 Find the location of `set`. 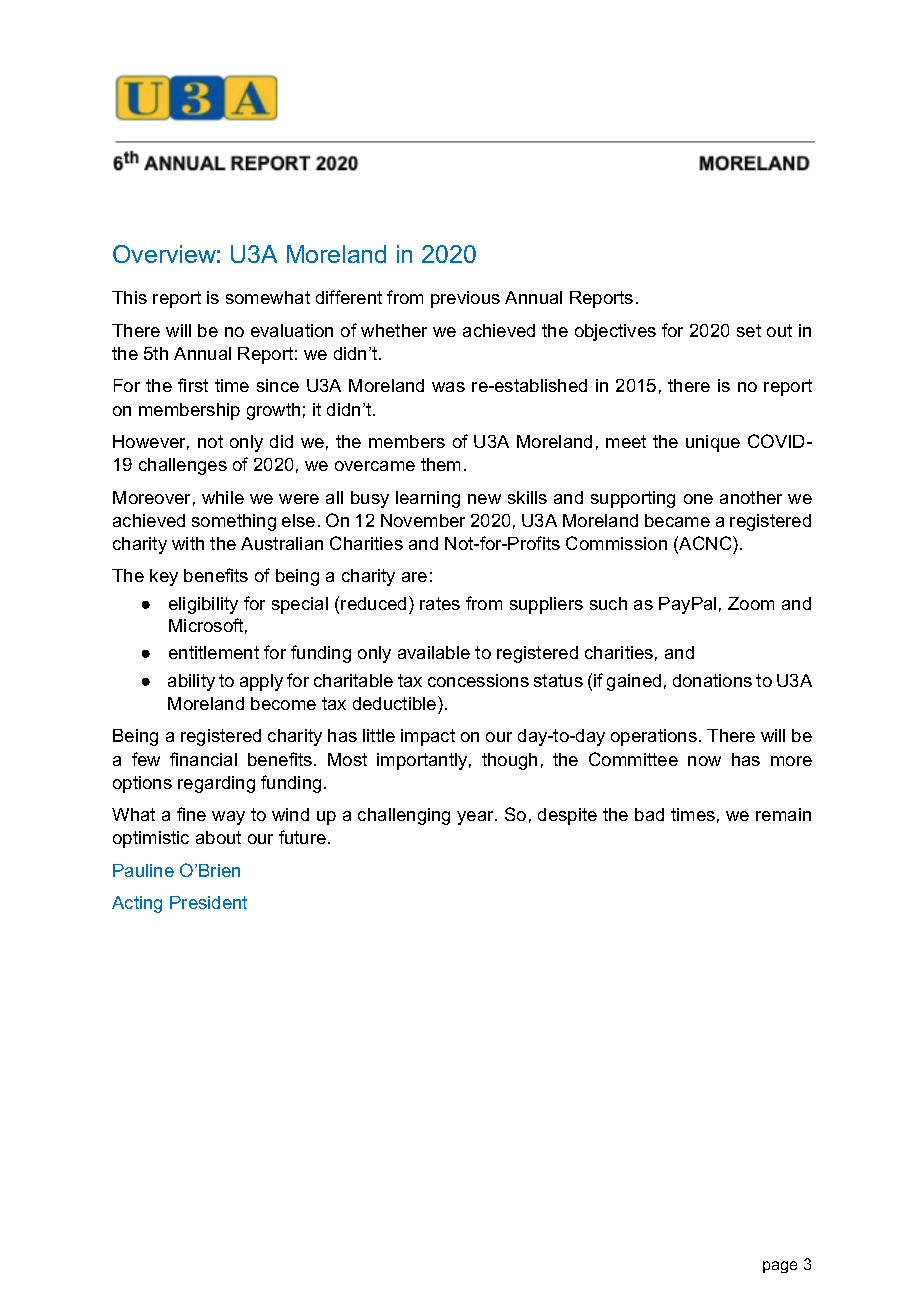

set is located at coordinates (749, 330).
